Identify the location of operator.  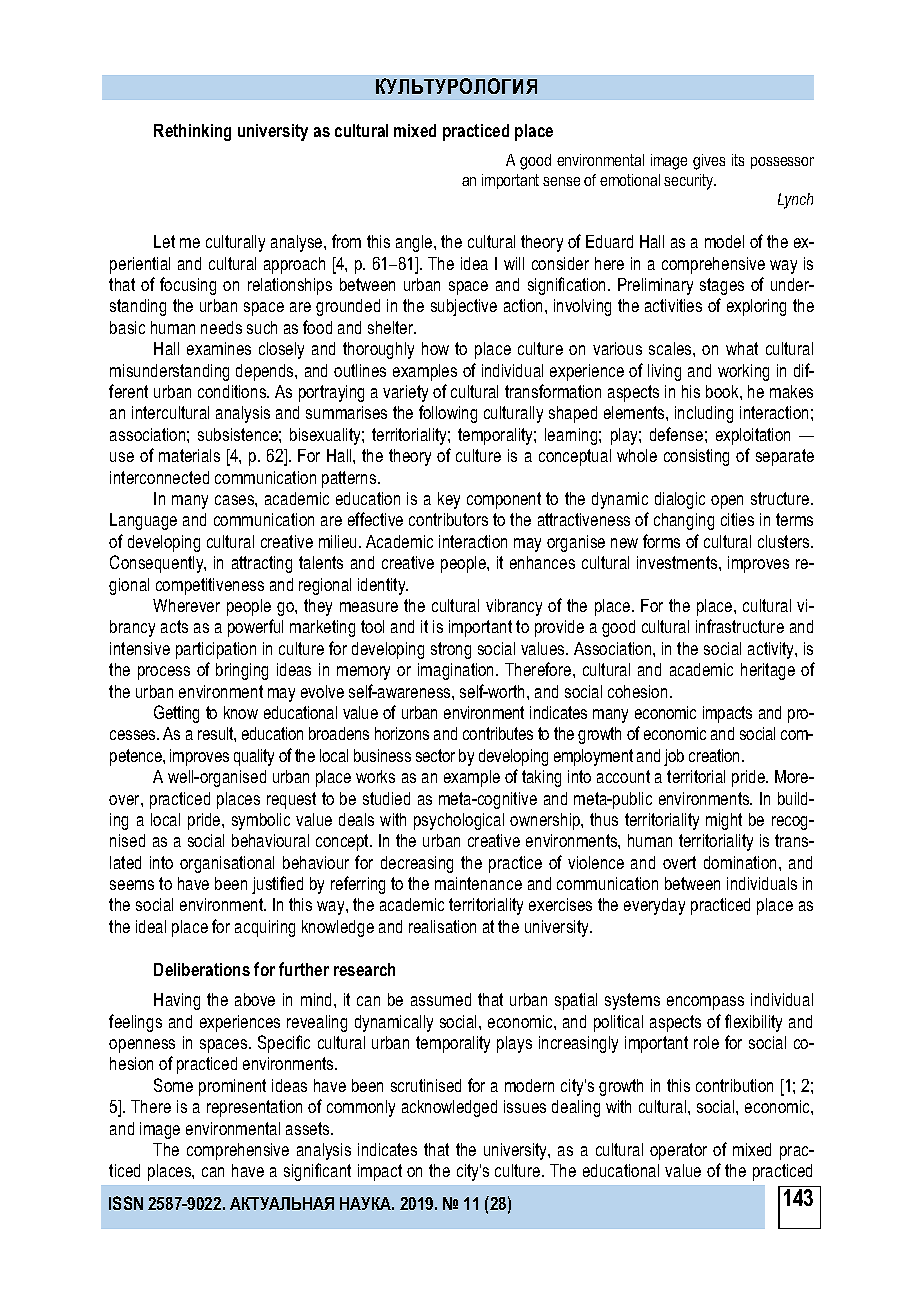
(678, 1151).
